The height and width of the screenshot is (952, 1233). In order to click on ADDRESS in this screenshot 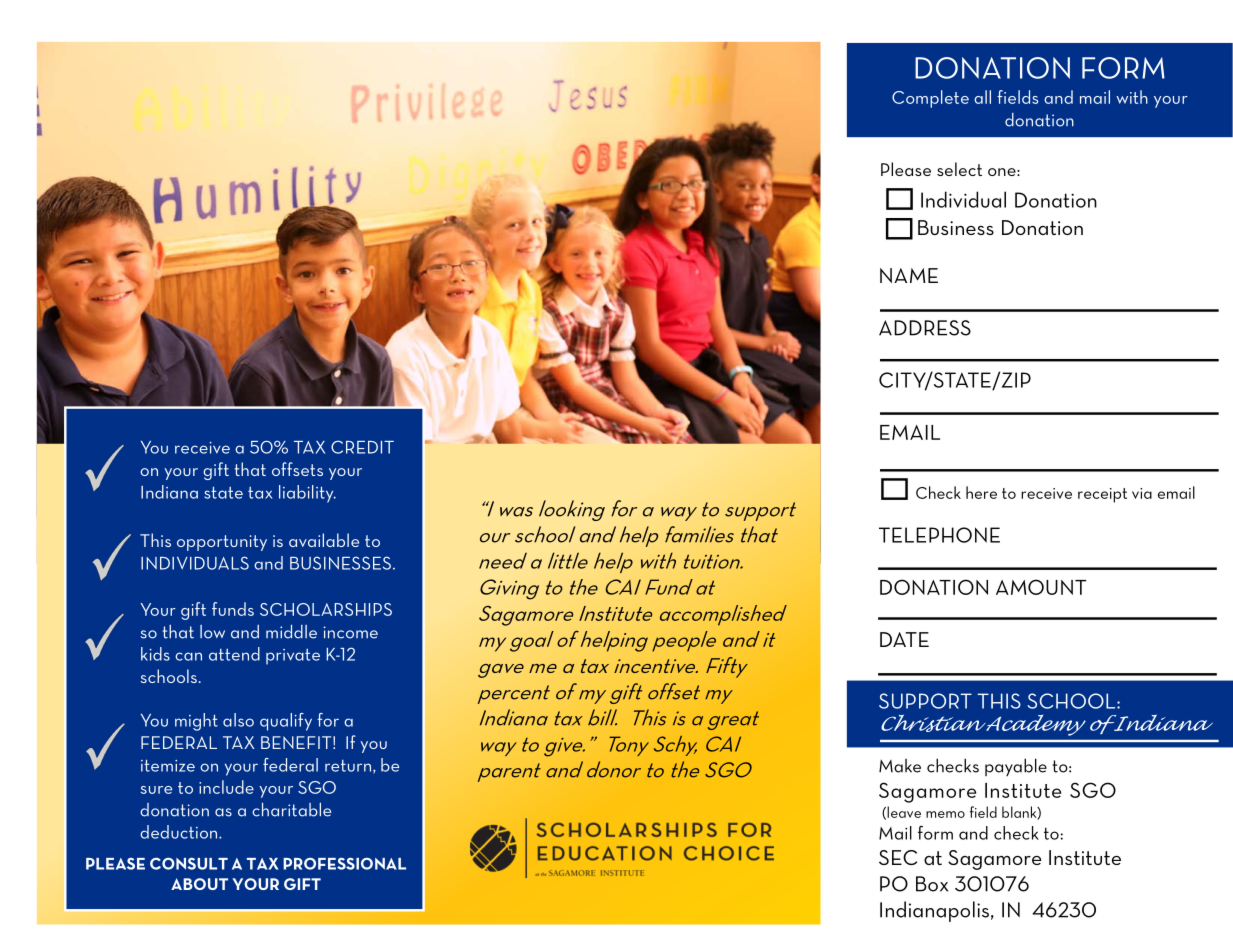, I will do `click(925, 328)`.
